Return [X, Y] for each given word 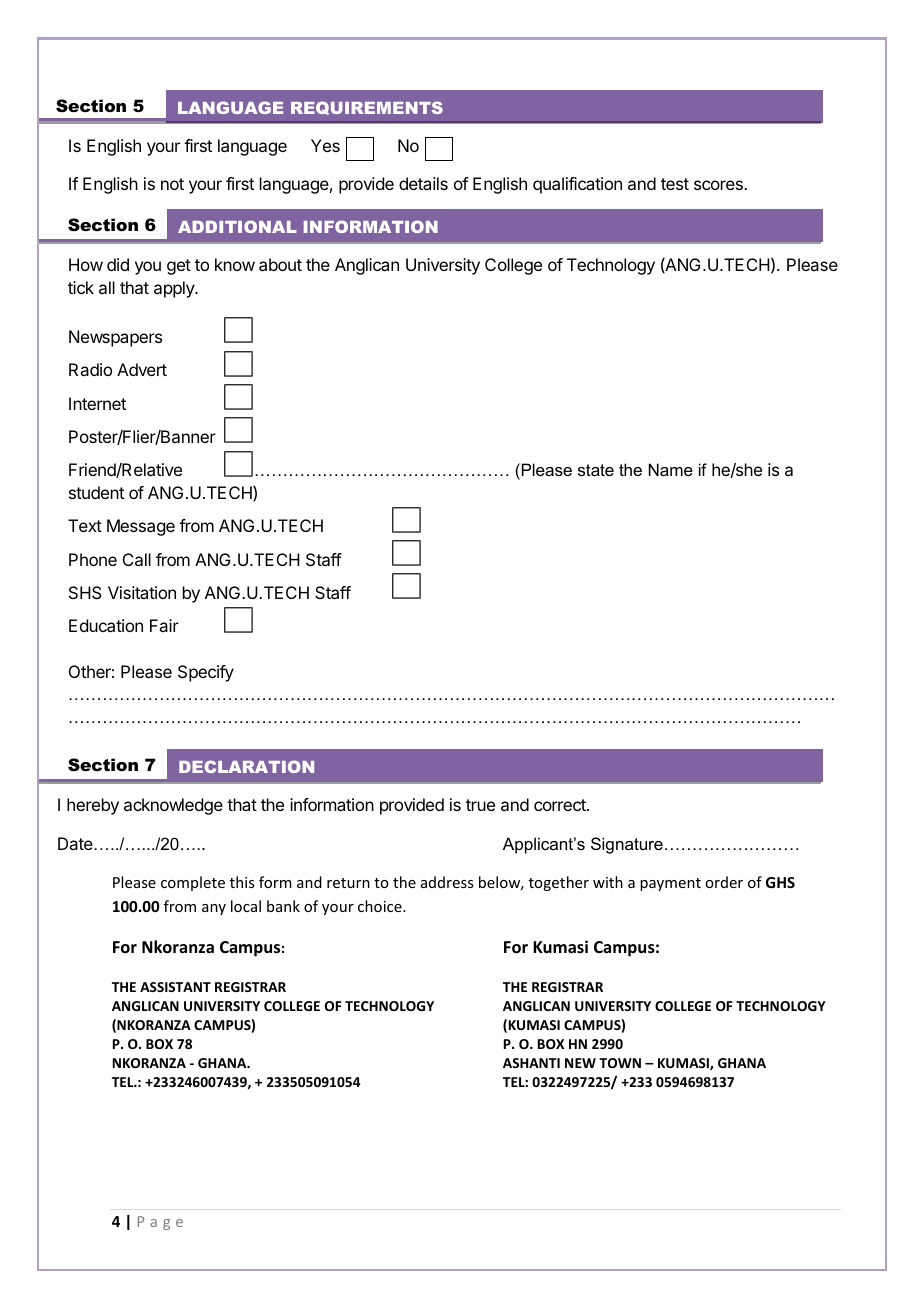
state [596, 470]
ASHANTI [531, 1063]
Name [671, 469]
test [675, 184]
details [423, 183]
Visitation [142, 592]
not [172, 184]
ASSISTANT [175, 987]
